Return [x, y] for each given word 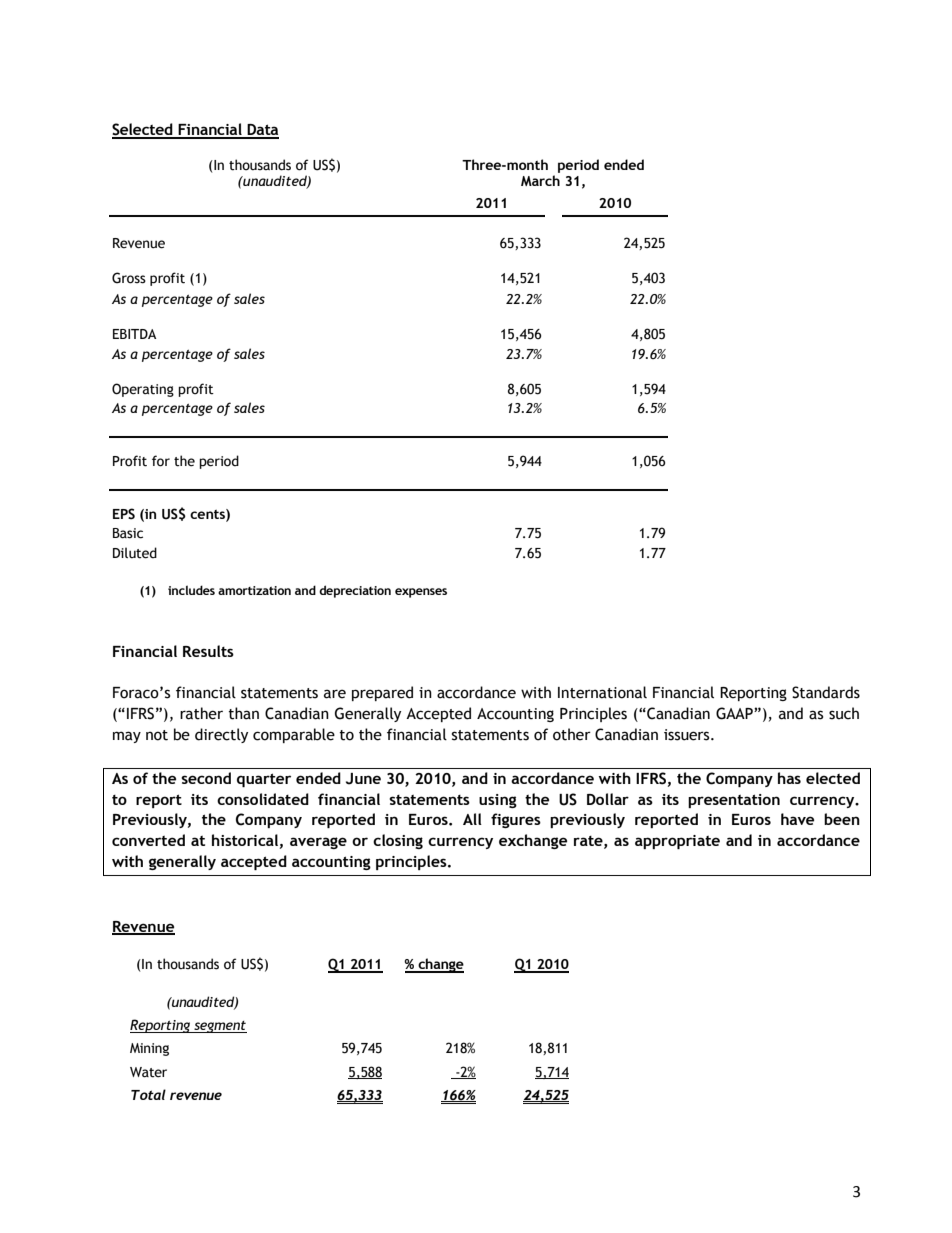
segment [219, 1027]
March [540, 180]
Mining [149, 1049]
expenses [421, 593]
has [789, 778]
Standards [826, 692]
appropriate [677, 842]
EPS [124, 514]
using [498, 801]
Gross [129, 278]
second [206, 778]
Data [262, 131]
